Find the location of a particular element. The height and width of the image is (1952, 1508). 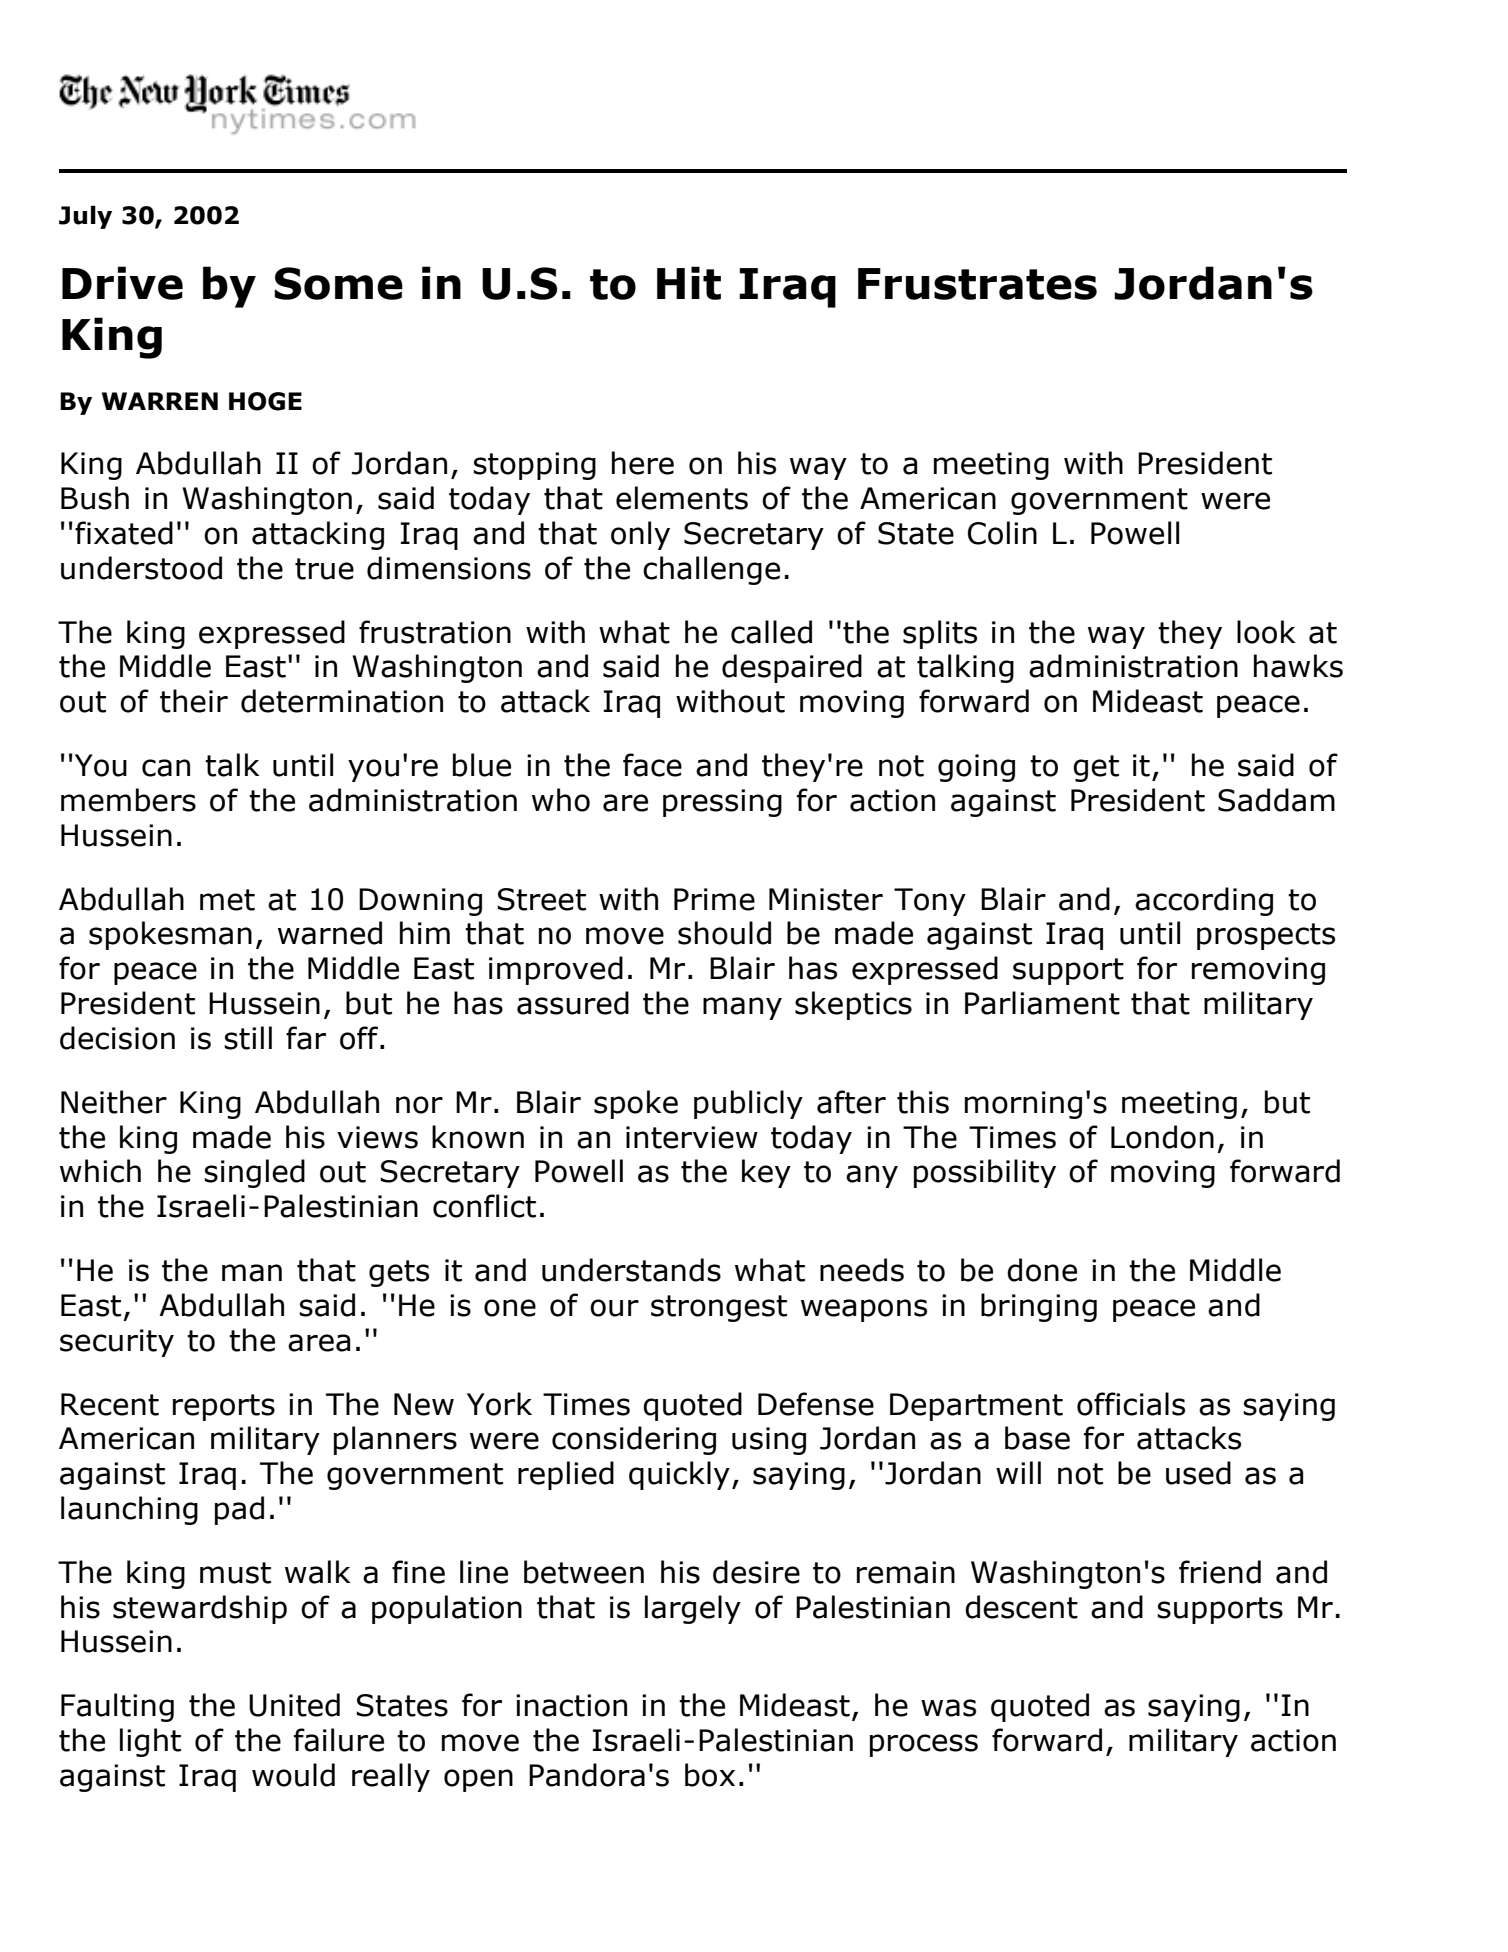

still is located at coordinates (248, 1038).
